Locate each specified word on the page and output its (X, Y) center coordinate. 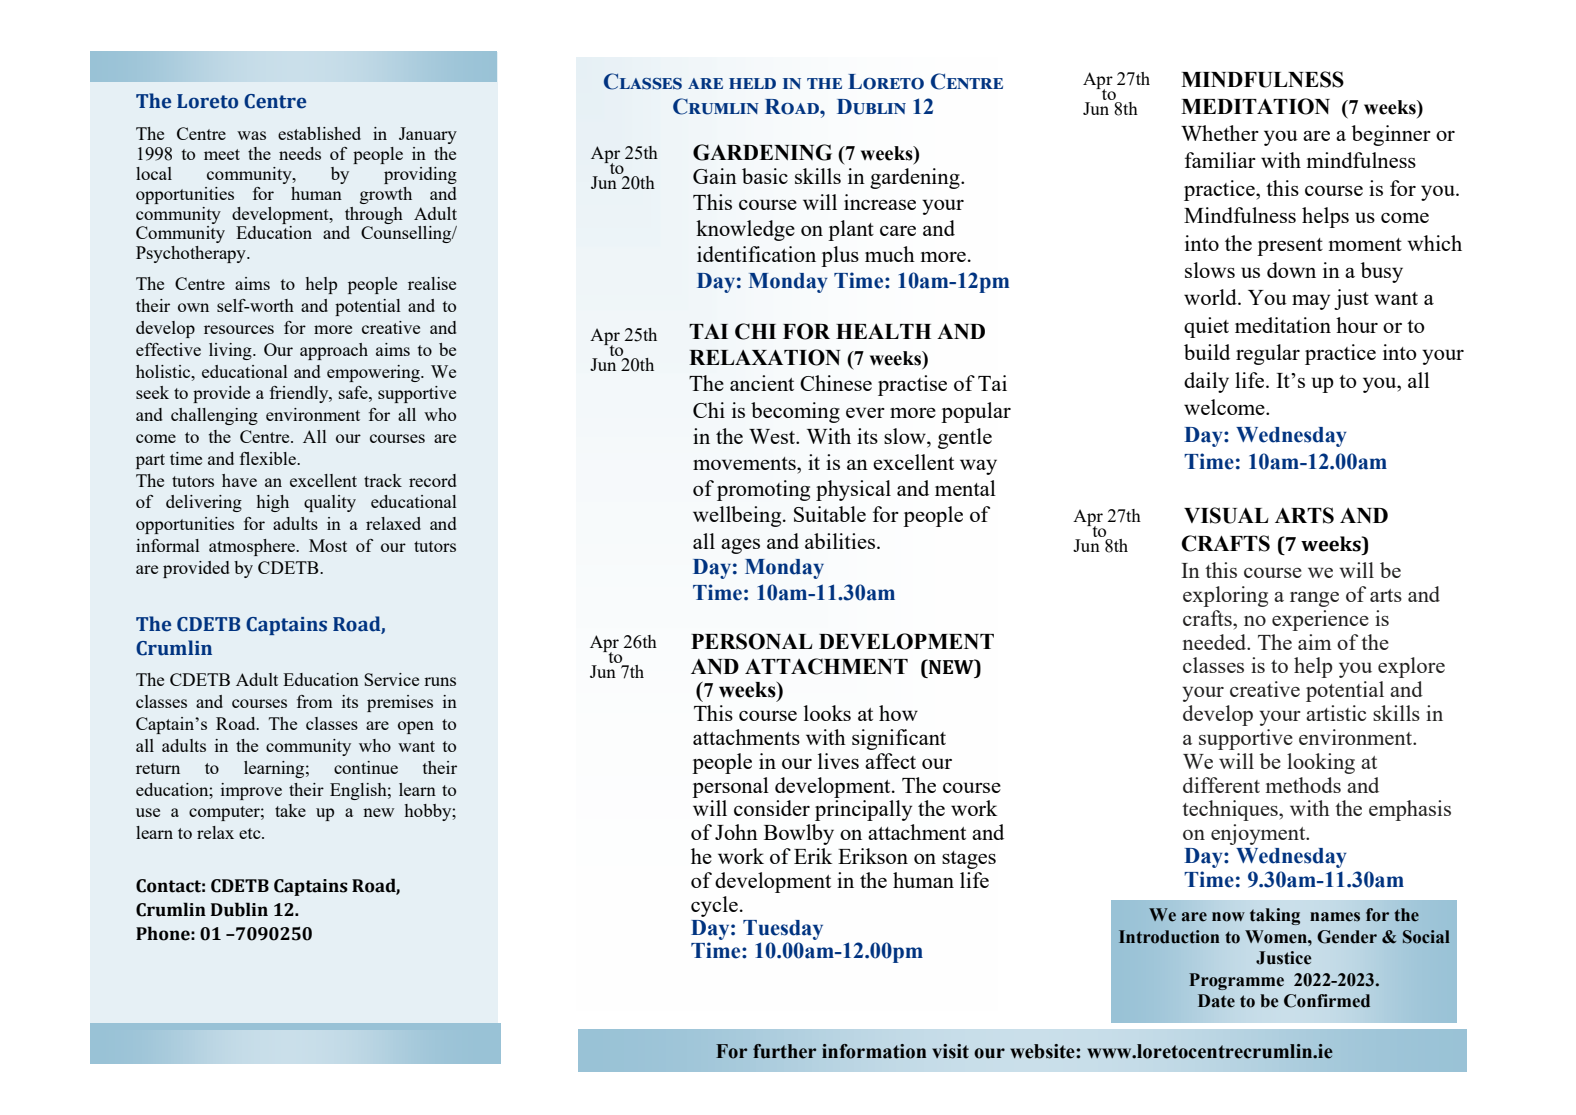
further (784, 1051)
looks (827, 713)
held (752, 83)
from (315, 701)
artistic (1336, 713)
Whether (1220, 133)
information (874, 1051)
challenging (214, 416)
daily (1206, 382)
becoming (795, 412)
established (319, 133)
